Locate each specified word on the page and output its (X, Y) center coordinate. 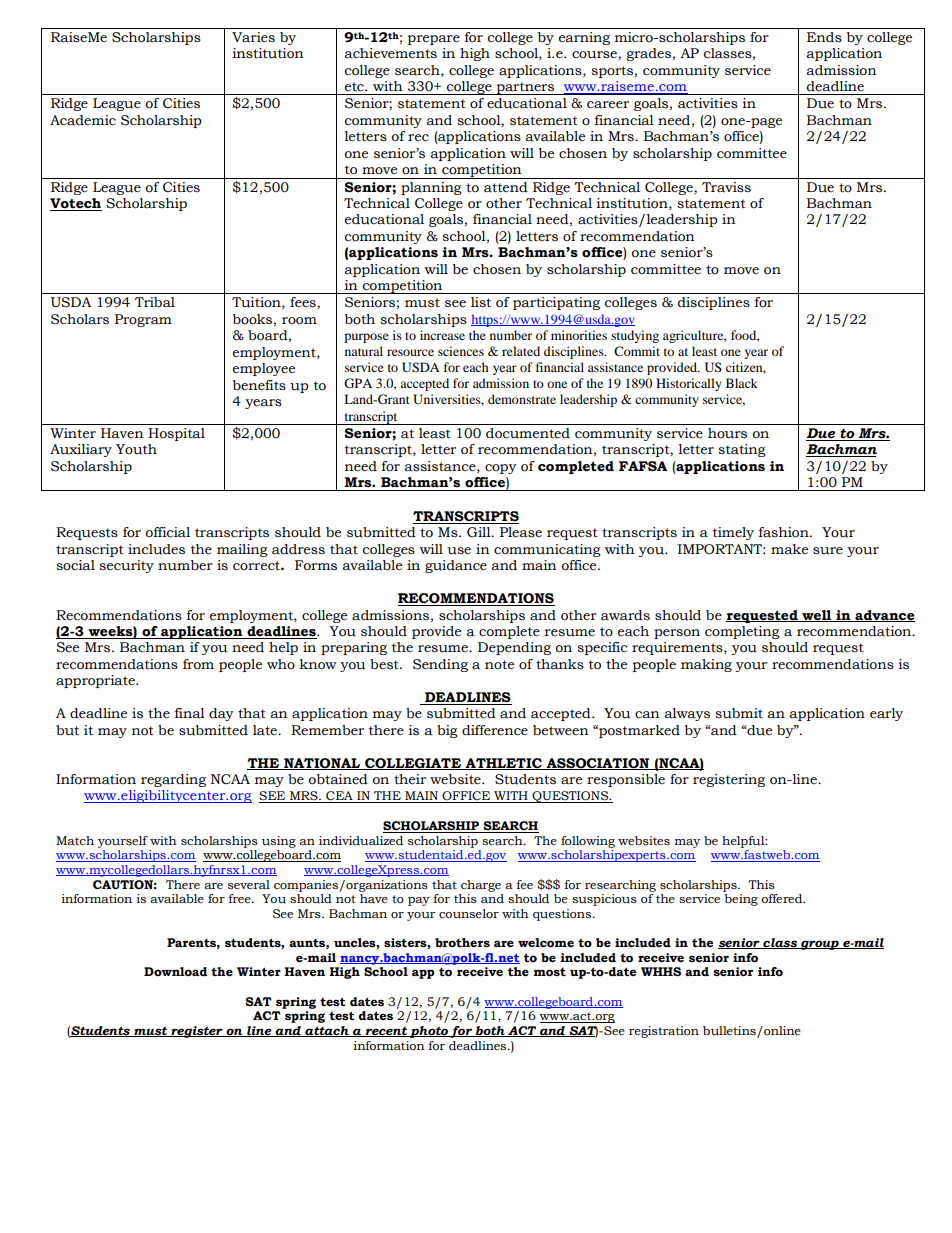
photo (429, 1032)
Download (175, 972)
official (167, 532)
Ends (824, 37)
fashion (785, 532)
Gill (480, 532)
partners (525, 88)
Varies (253, 37)
